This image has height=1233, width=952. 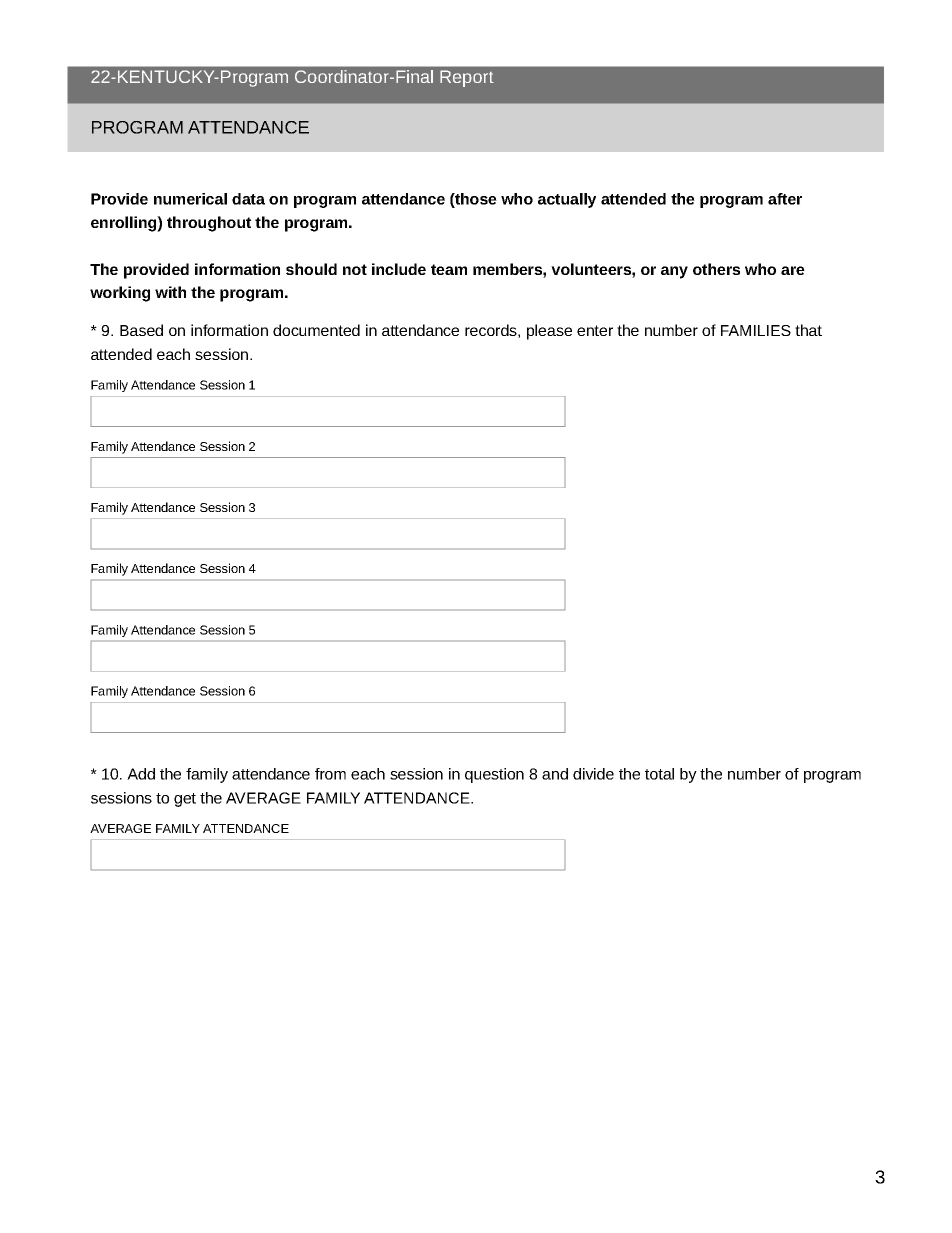 I want to click on after, so click(x=785, y=199).
